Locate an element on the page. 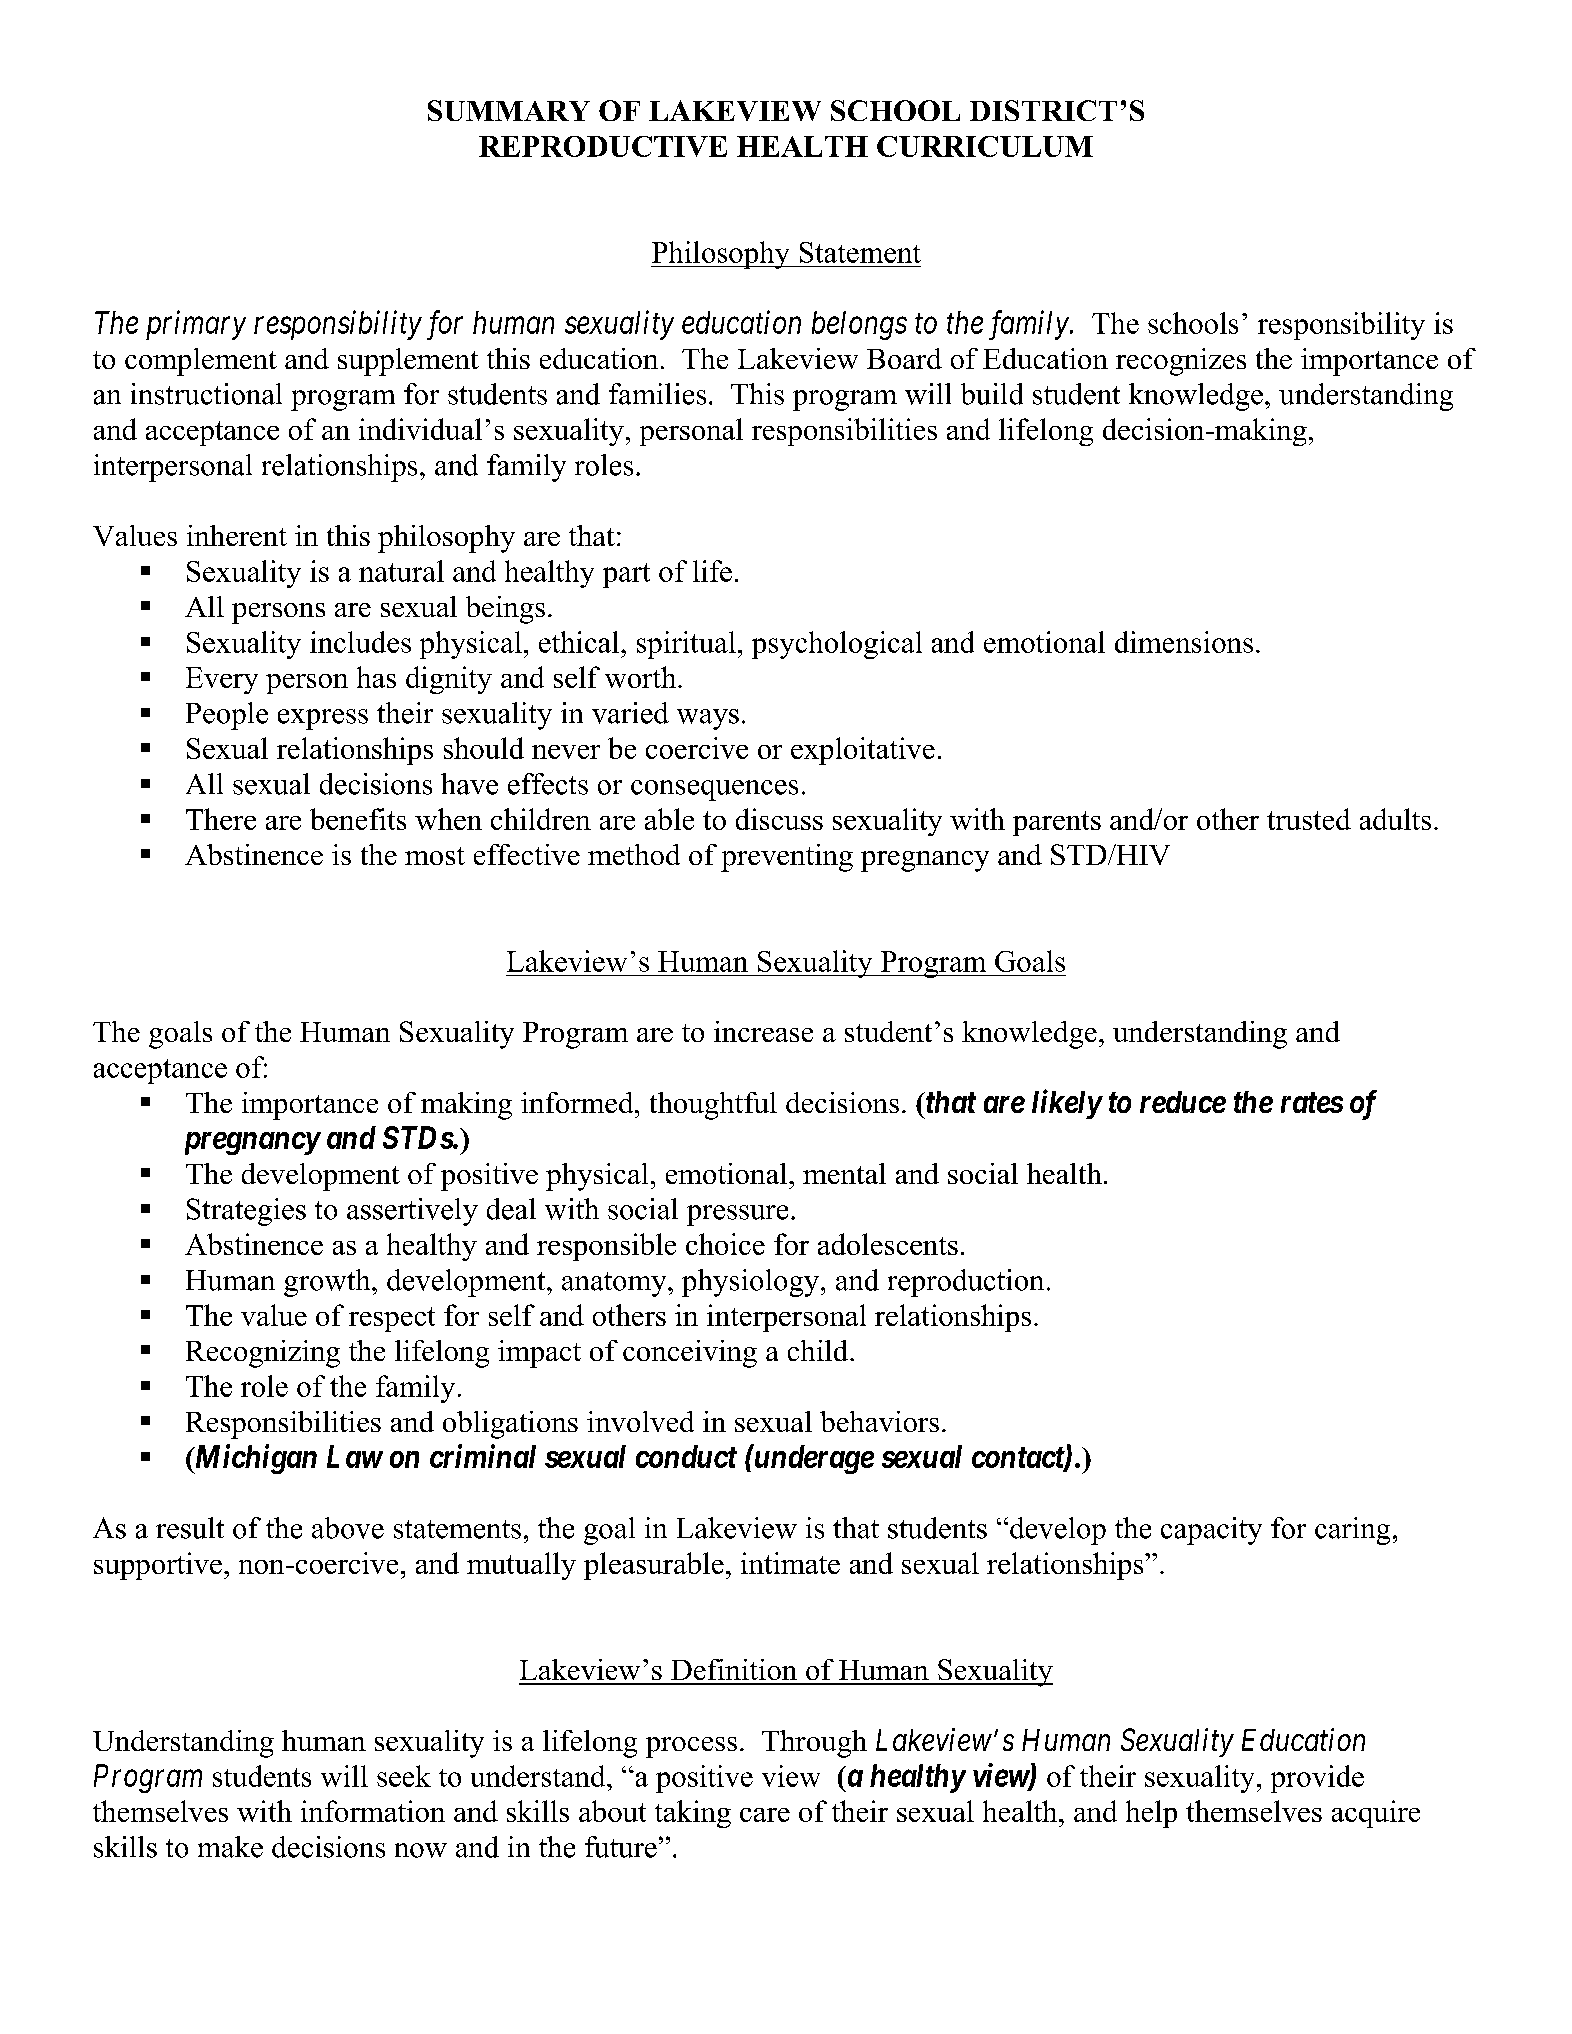 This image has width=1572, height=2034. express is located at coordinates (323, 719).
